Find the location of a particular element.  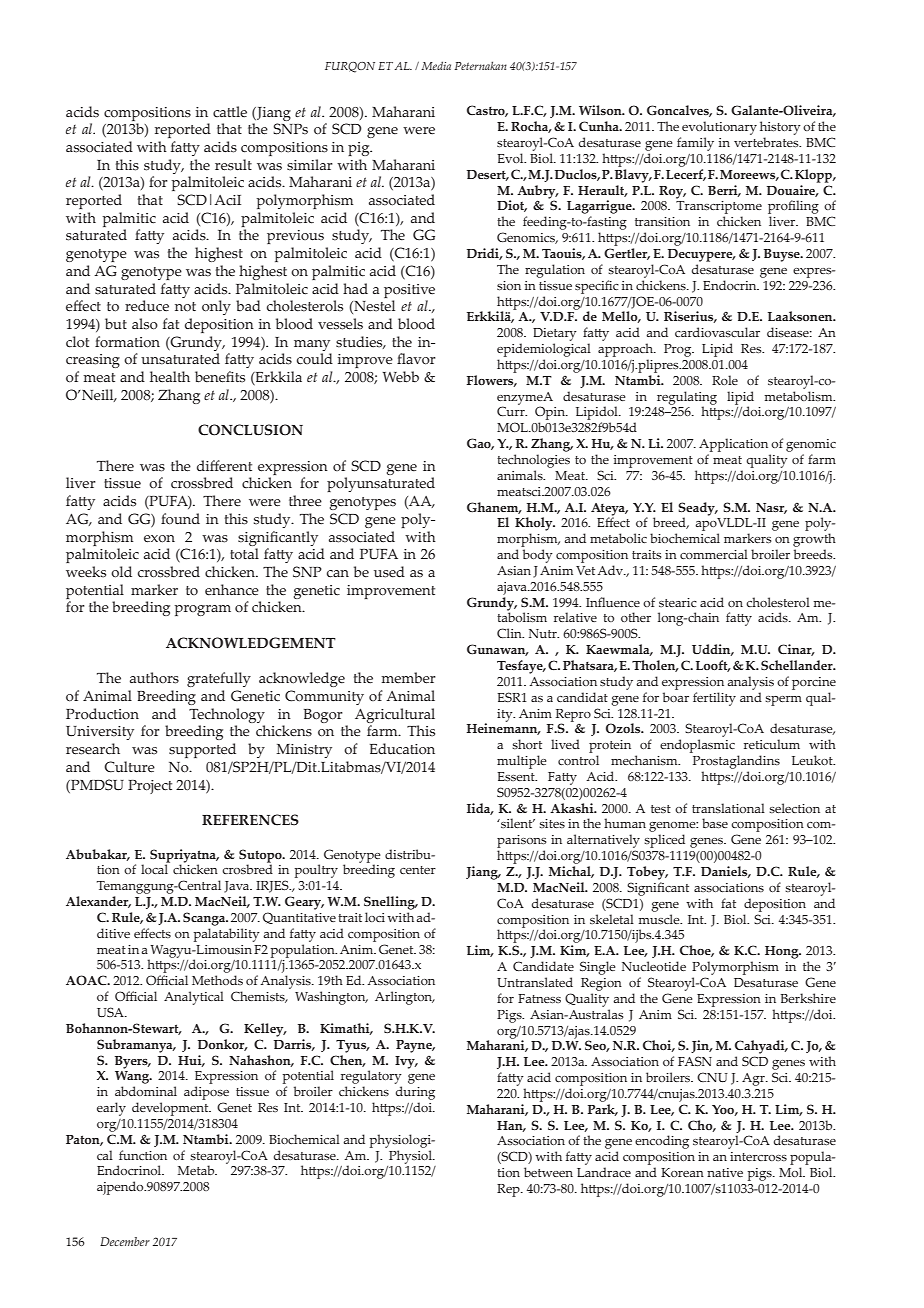

December is located at coordinates (125, 1241).
